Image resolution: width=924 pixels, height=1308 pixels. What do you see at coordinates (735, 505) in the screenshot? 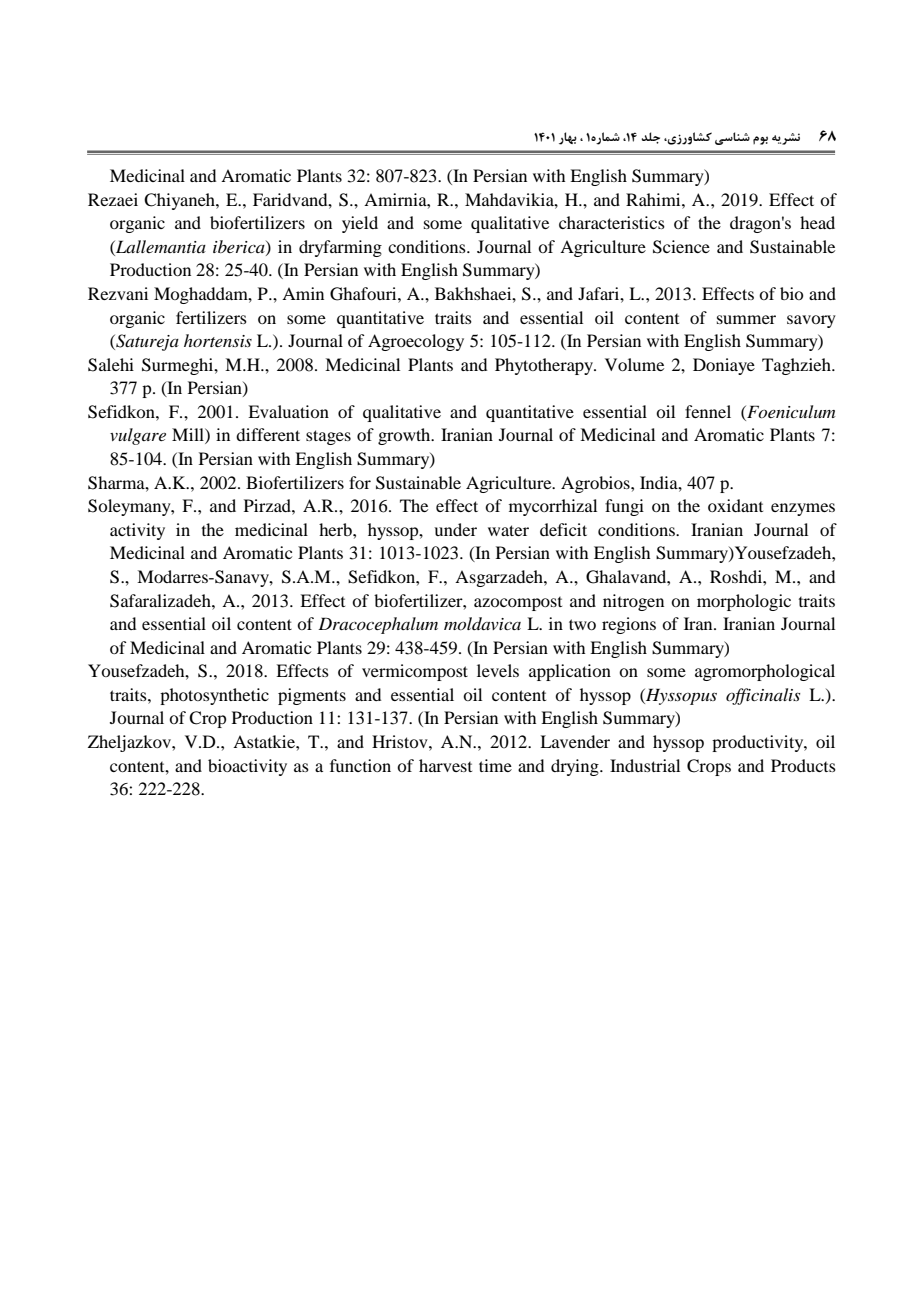
I see `oxidant` at bounding box center [735, 505].
